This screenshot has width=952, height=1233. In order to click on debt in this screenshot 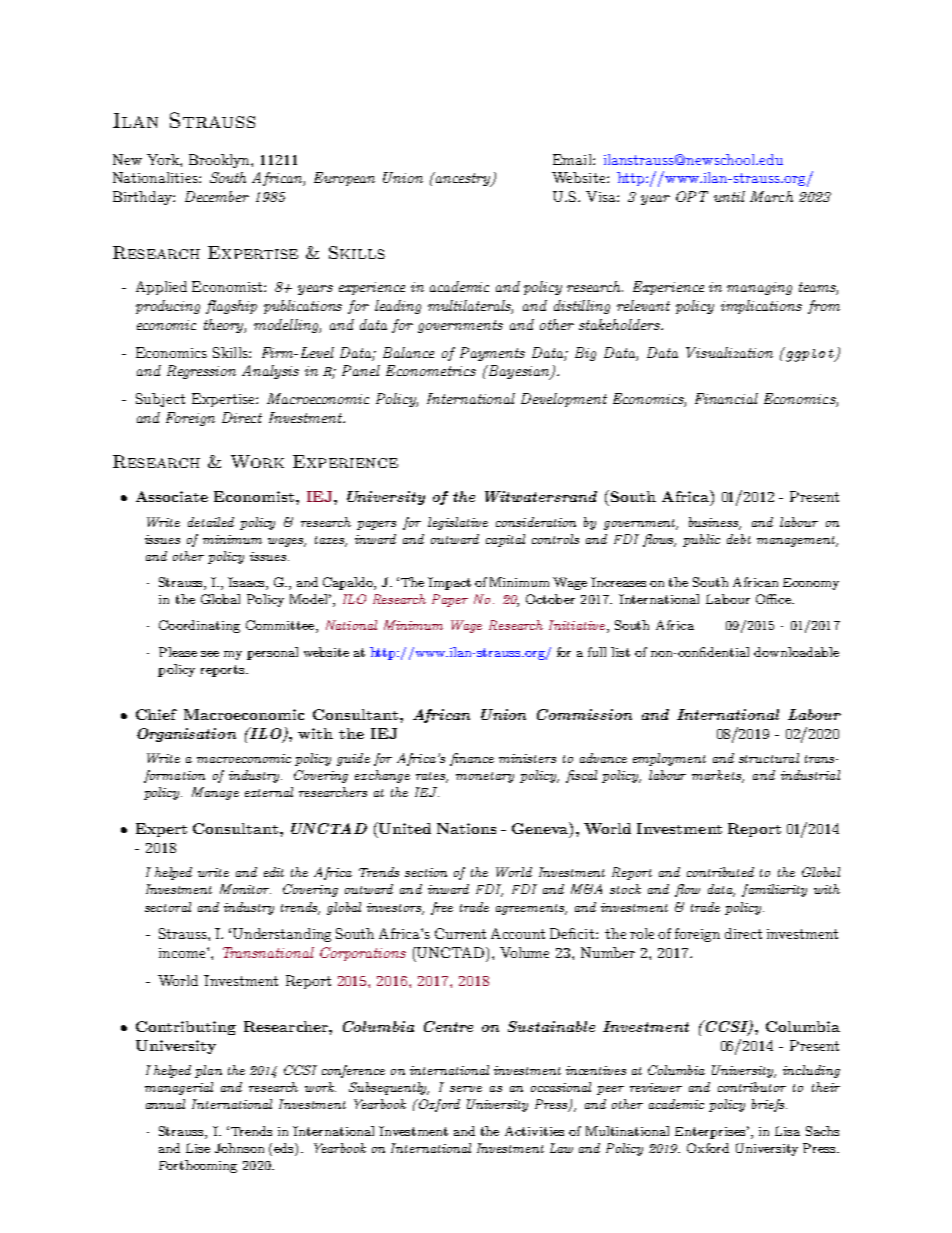, I will do `click(739, 539)`.
